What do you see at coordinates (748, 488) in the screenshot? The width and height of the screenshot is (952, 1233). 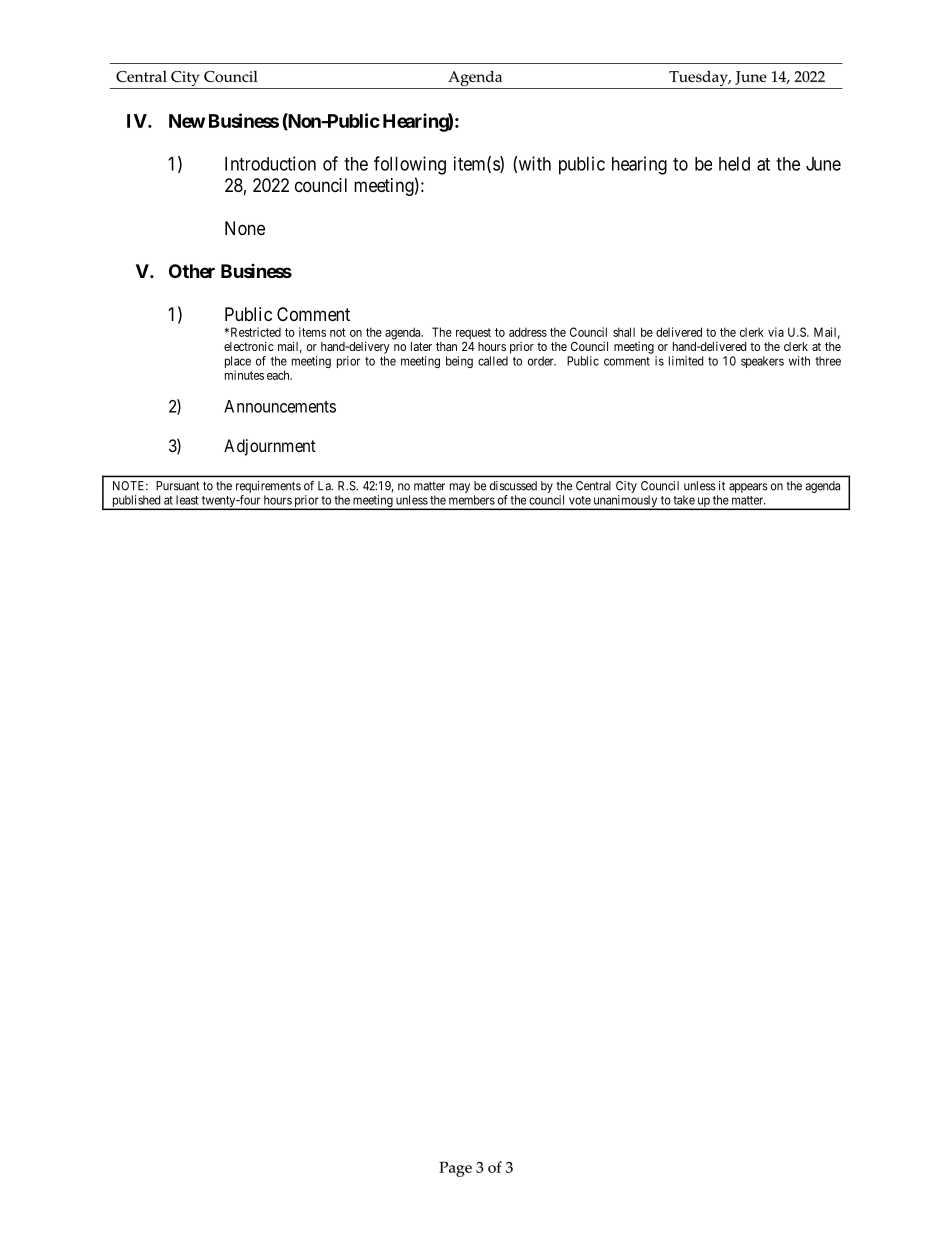 I see `appears` at bounding box center [748, 488].
